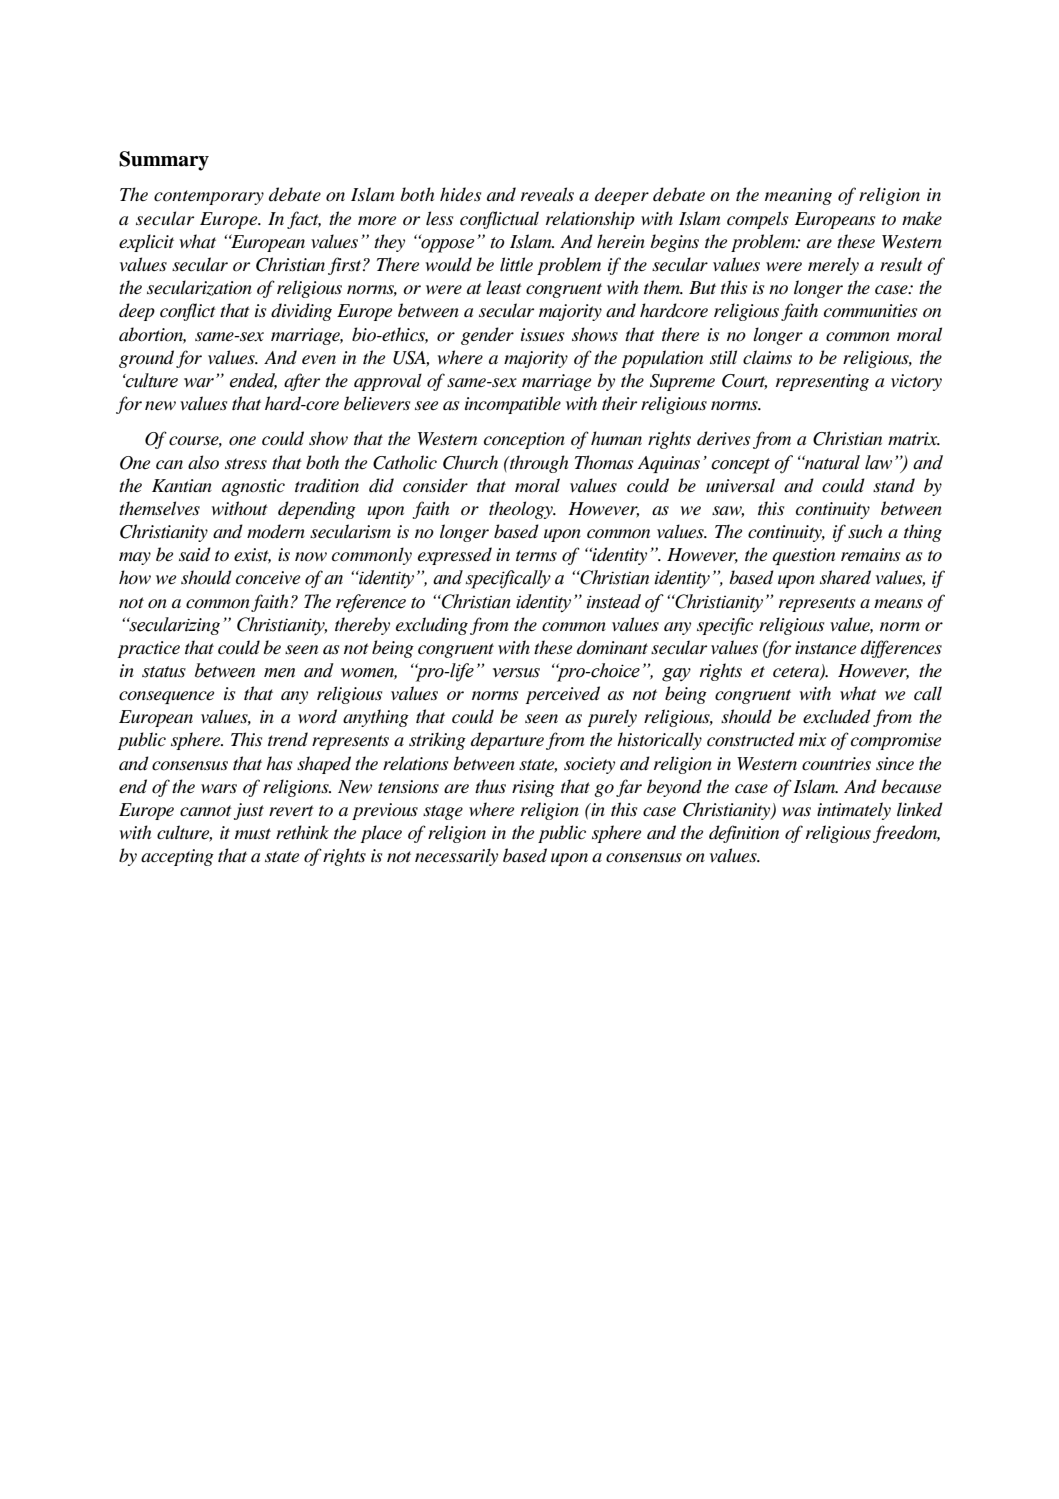  Describe the element at coordinates (798, 196) in the page. I see `meaning` at that location.
